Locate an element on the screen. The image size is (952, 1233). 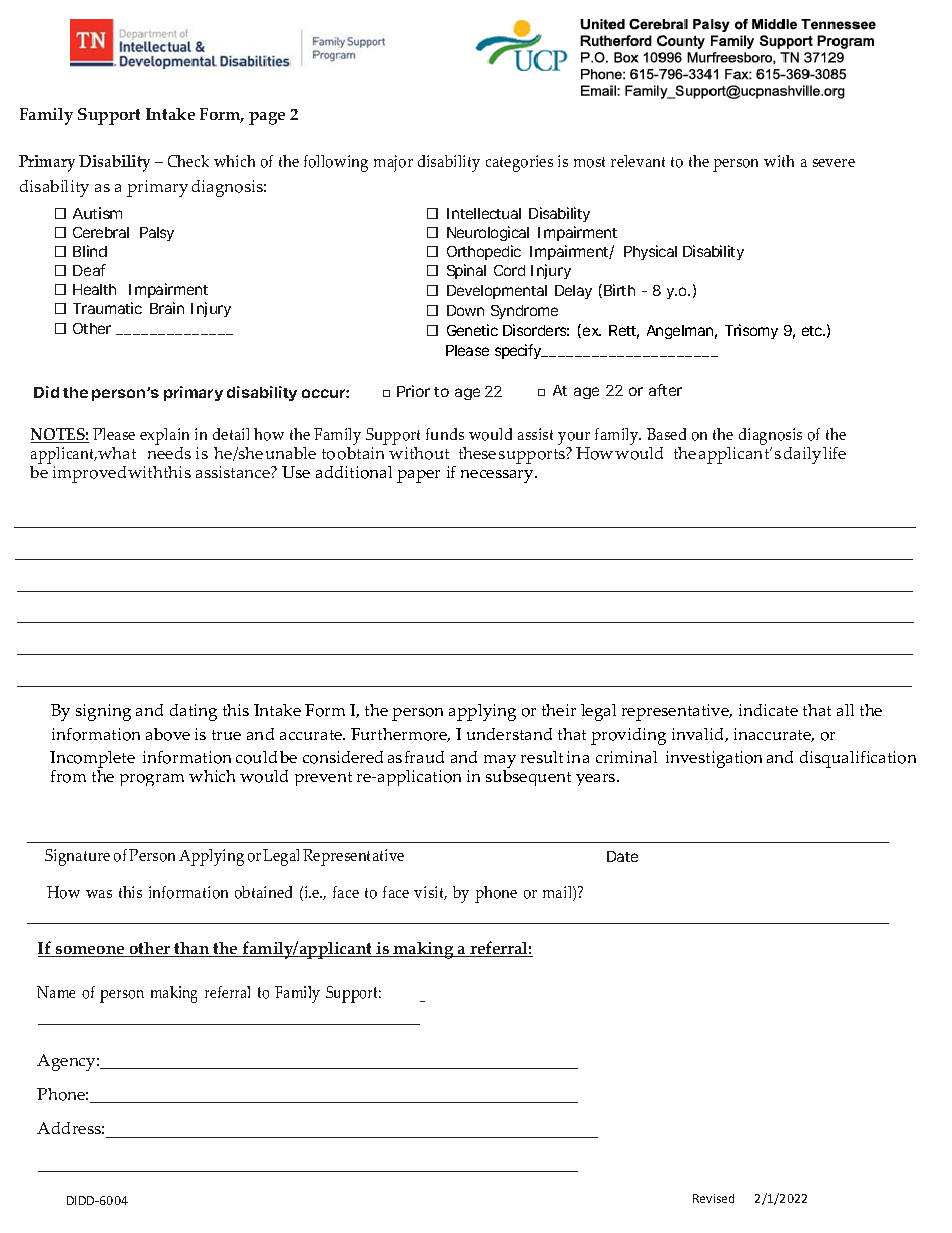
visit is located at coordinates (430, 893).
